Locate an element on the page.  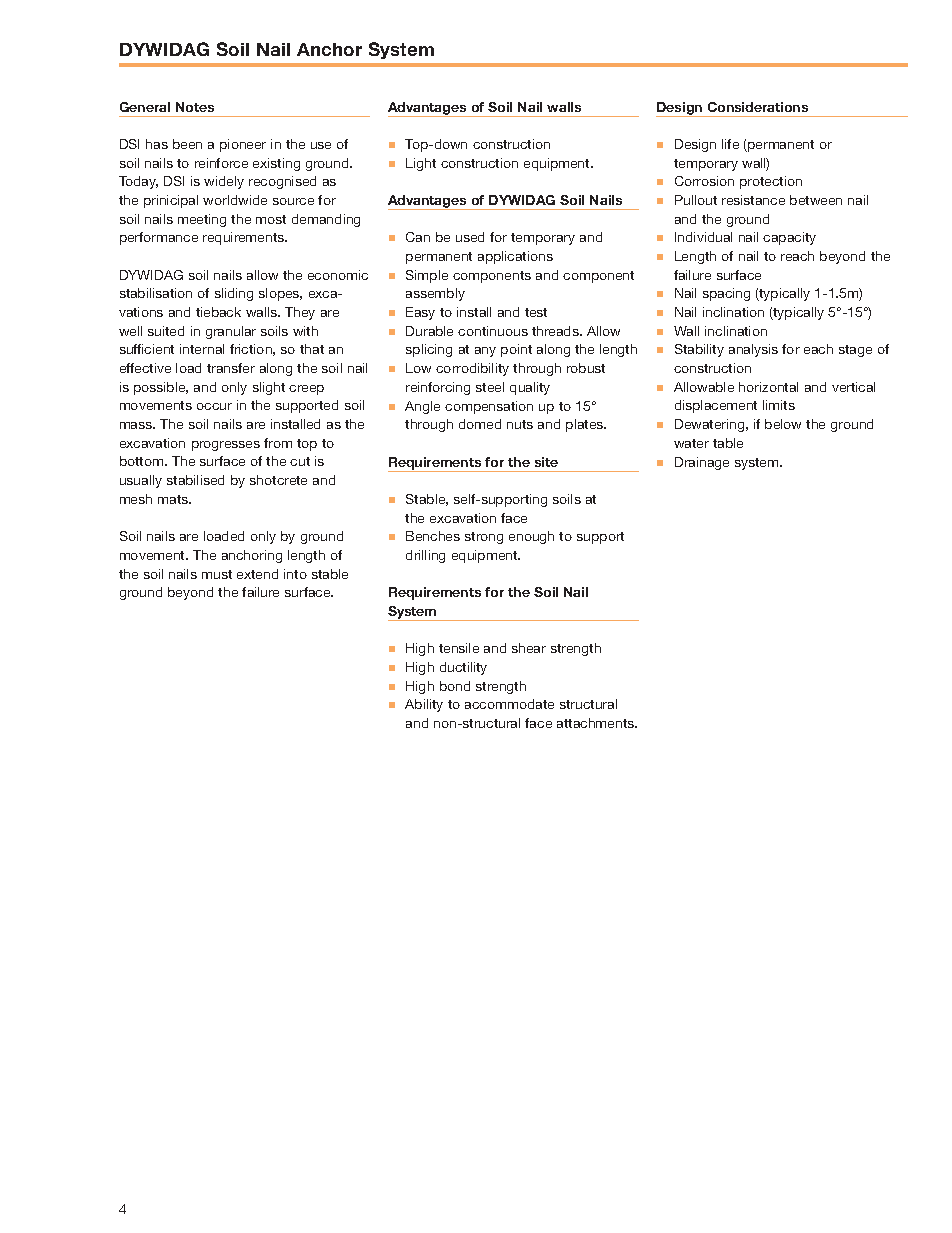
must is located at coordinates (217, 574).
